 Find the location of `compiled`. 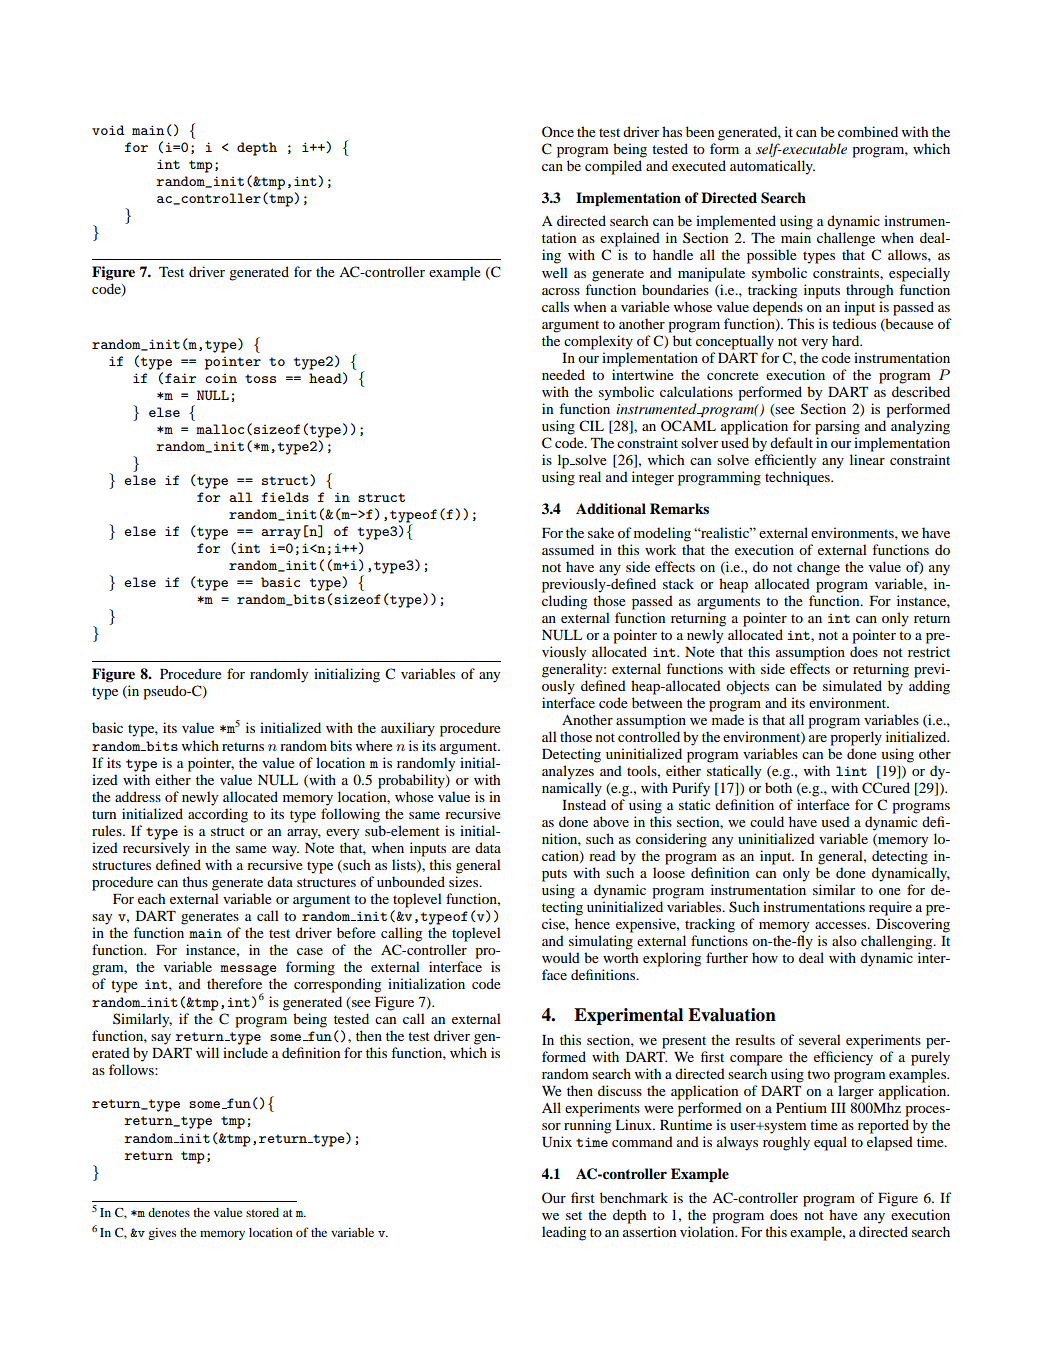

compiled is located at coordinates (613, 167).
